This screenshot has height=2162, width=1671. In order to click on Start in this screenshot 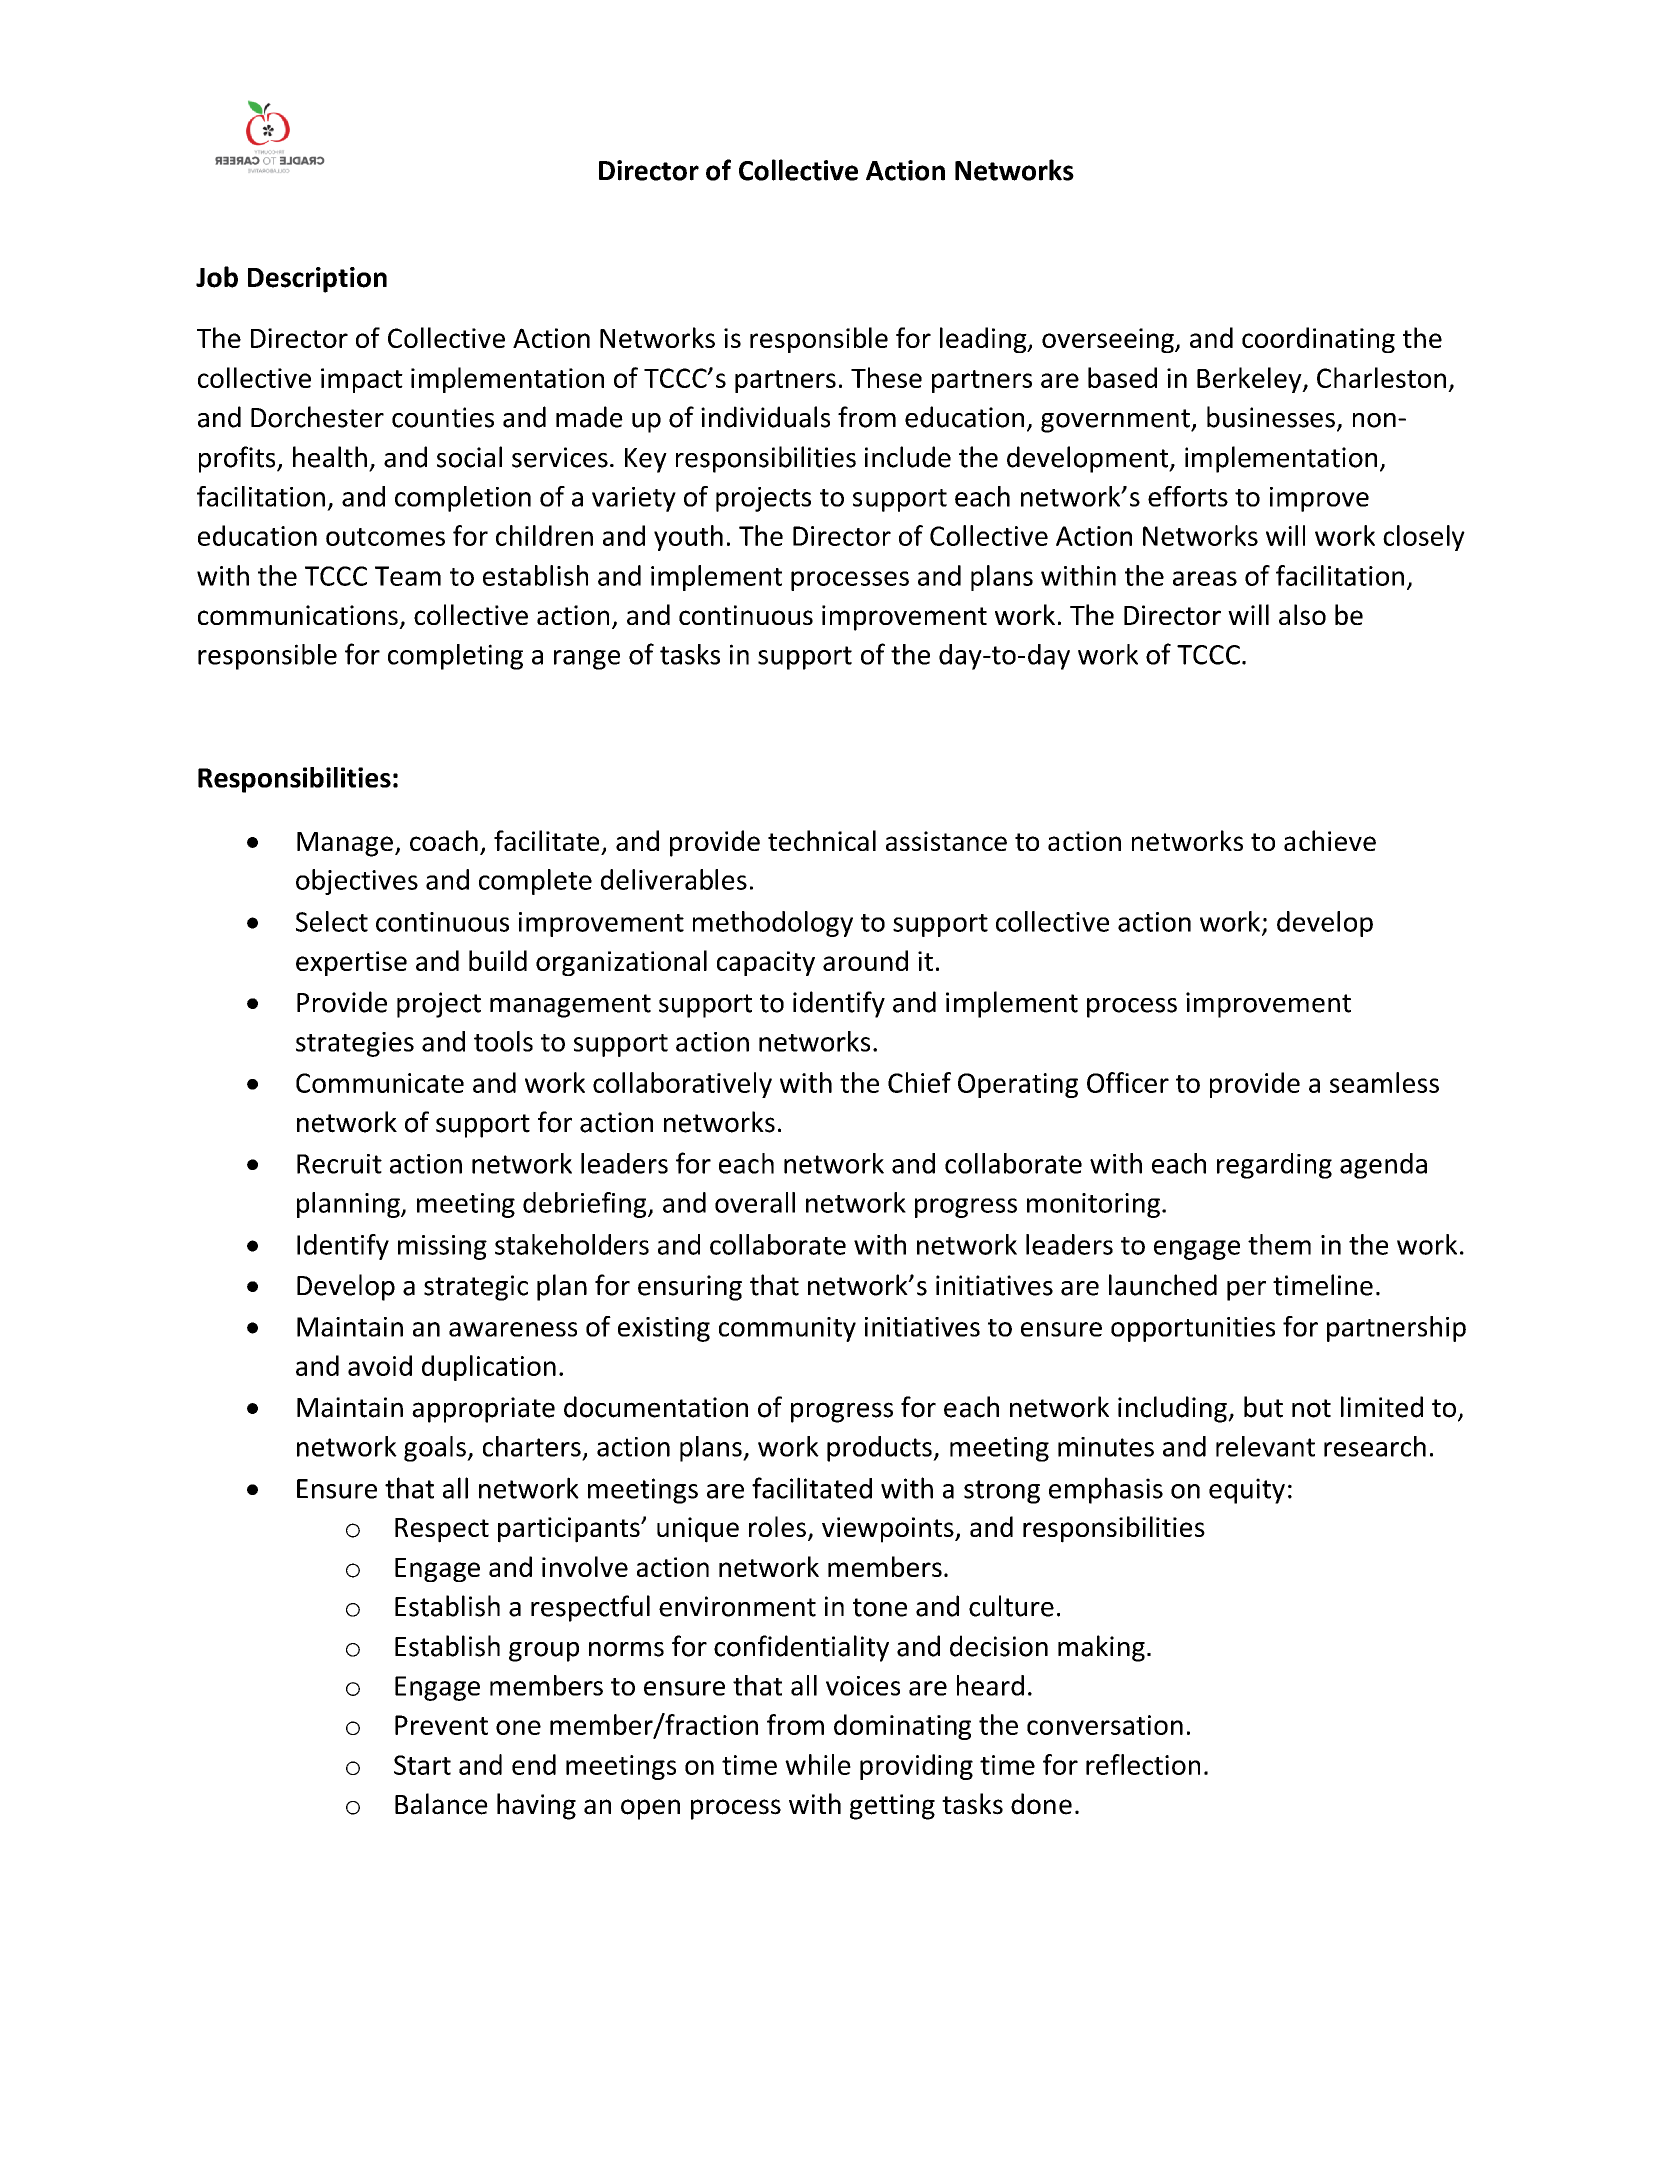, I will do `click(422, 1765)`.
